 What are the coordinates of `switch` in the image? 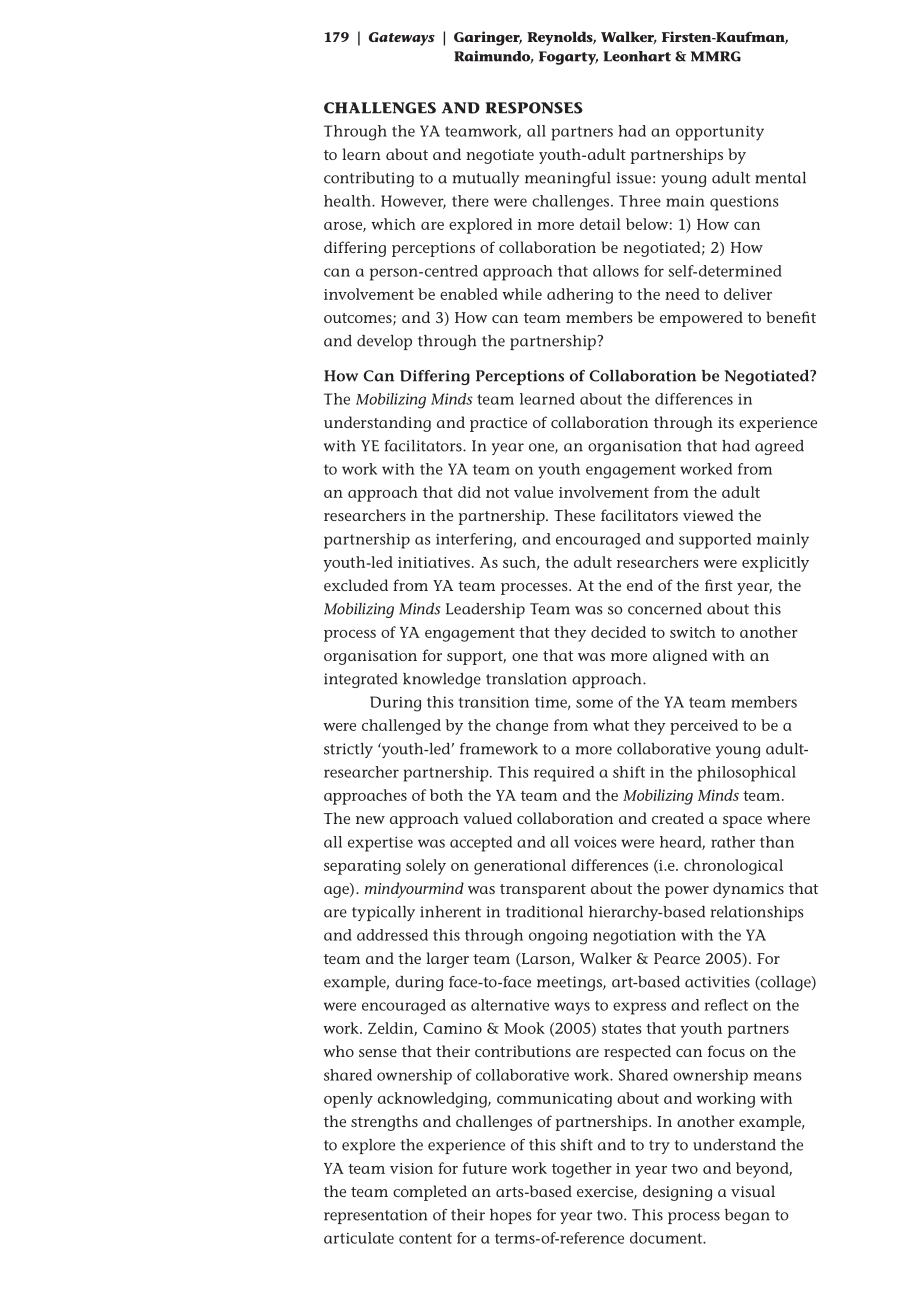 It's located at (693, 632).
